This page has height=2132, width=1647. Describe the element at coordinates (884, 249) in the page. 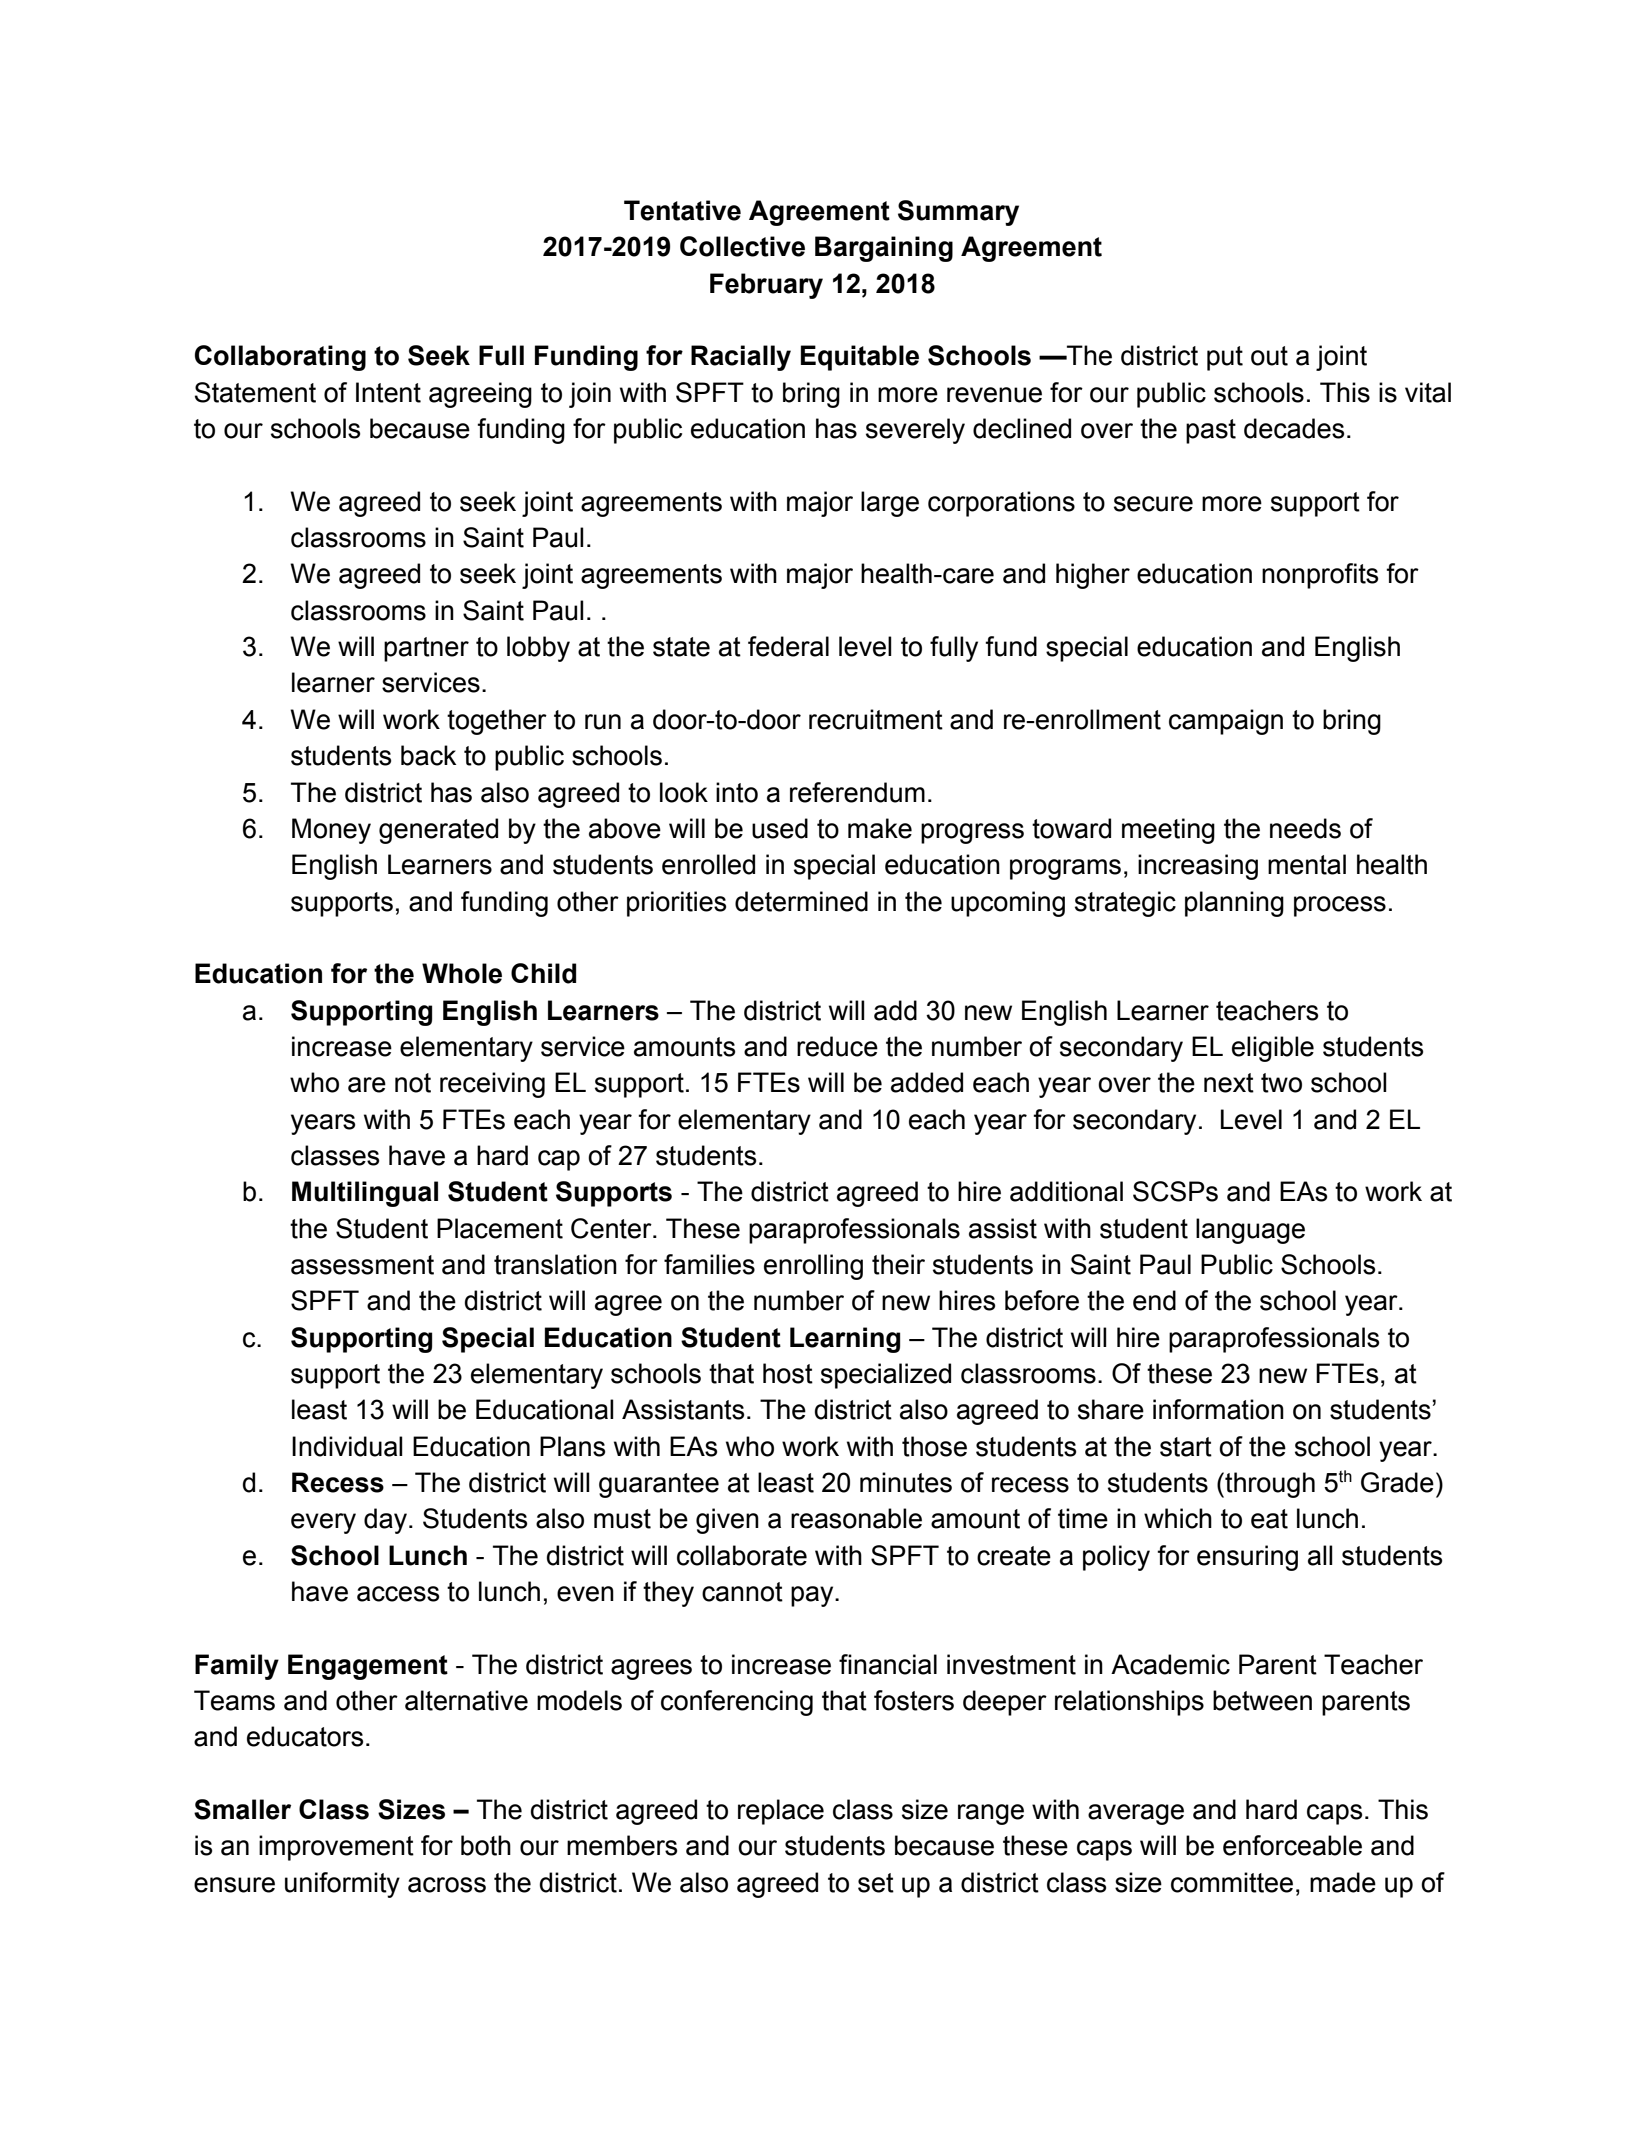

I see `Bargaining` at that location.
